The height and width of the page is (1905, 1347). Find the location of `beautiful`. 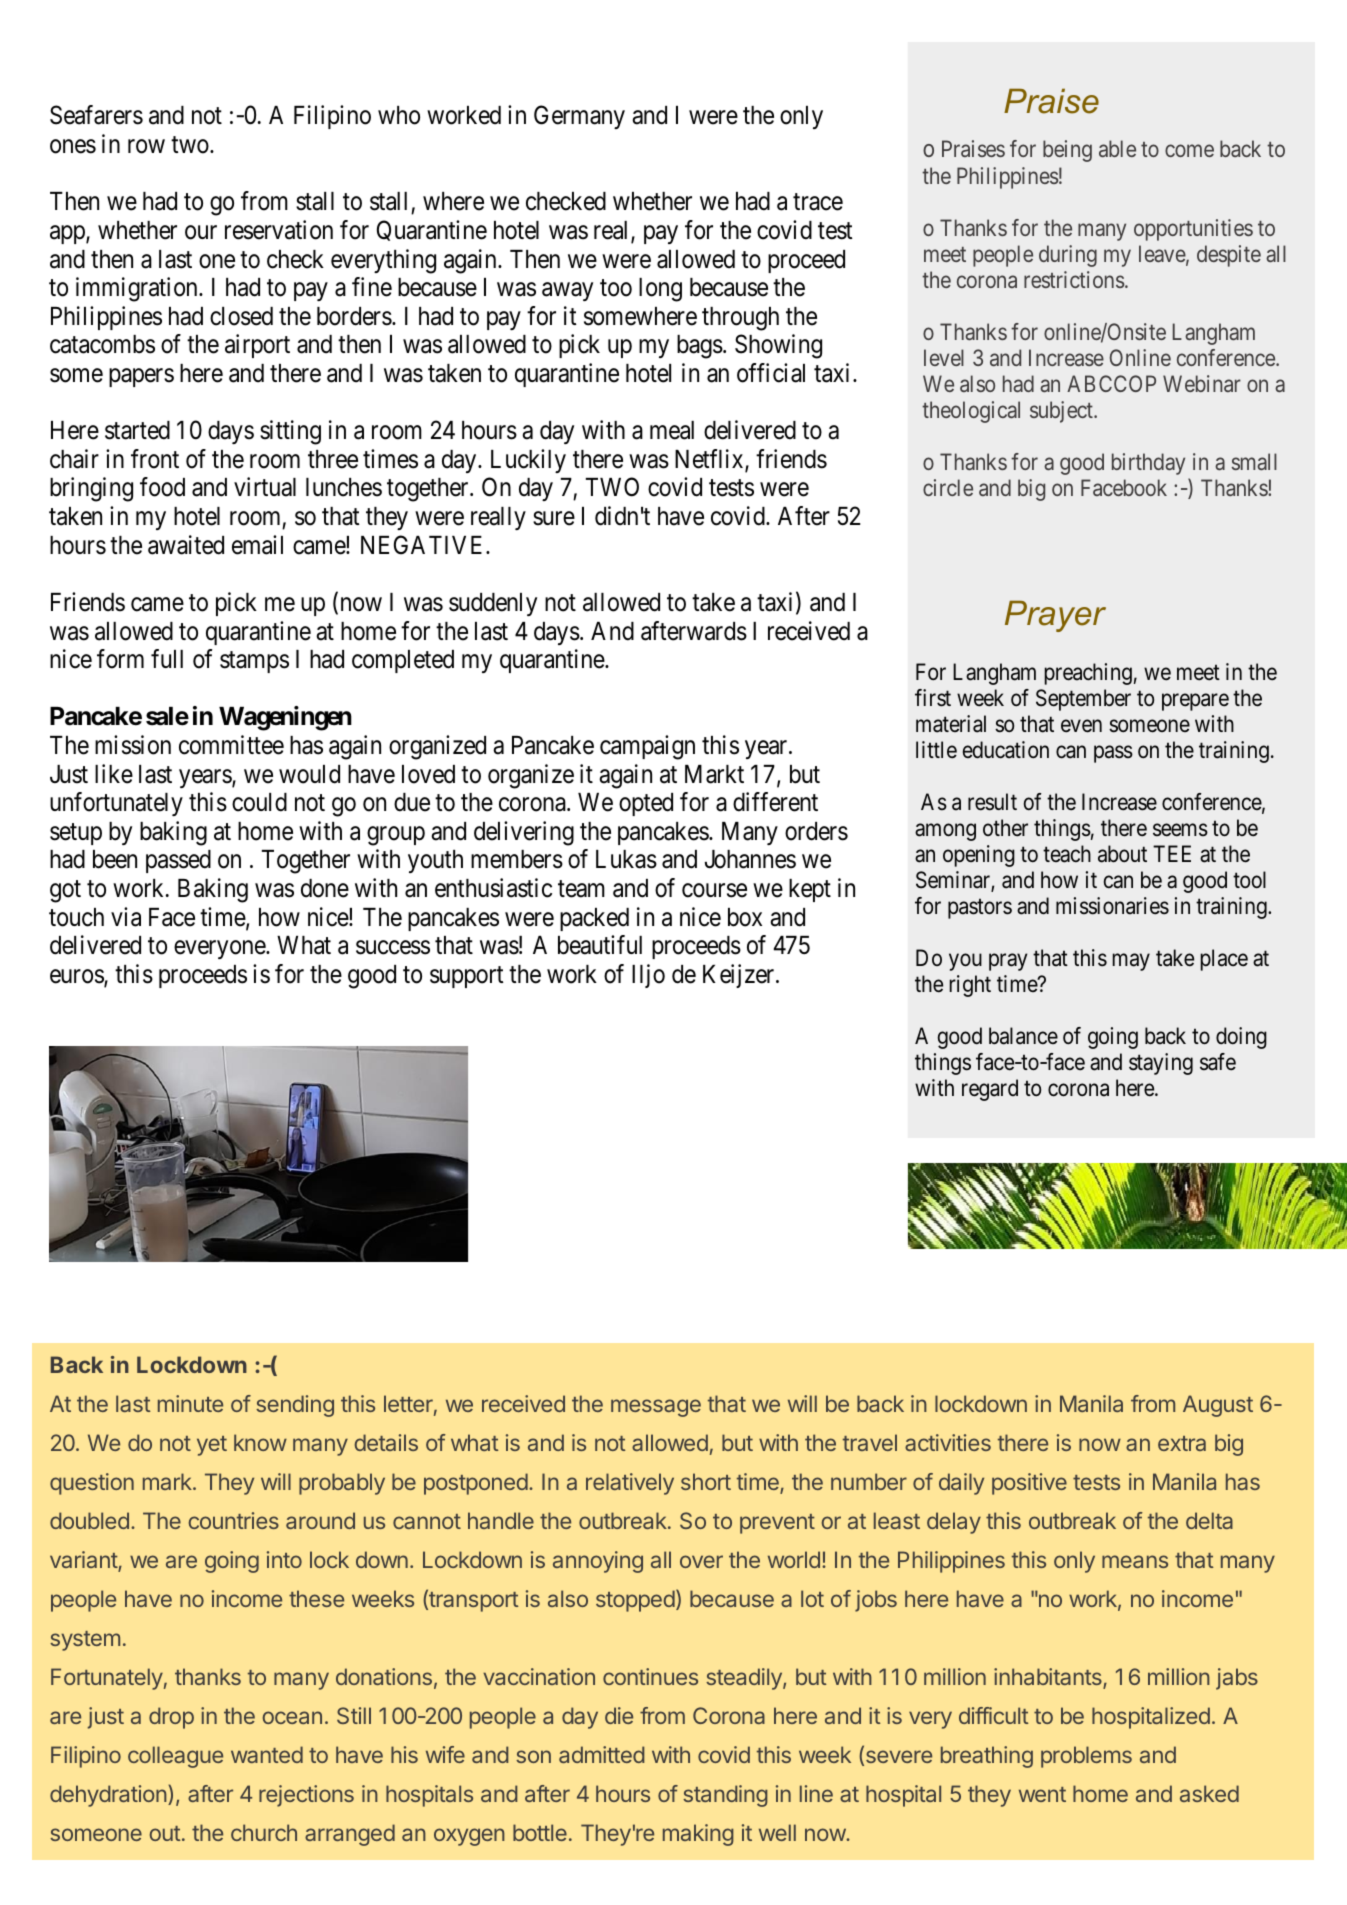

beautiful is located at coordinates (600, 945).
